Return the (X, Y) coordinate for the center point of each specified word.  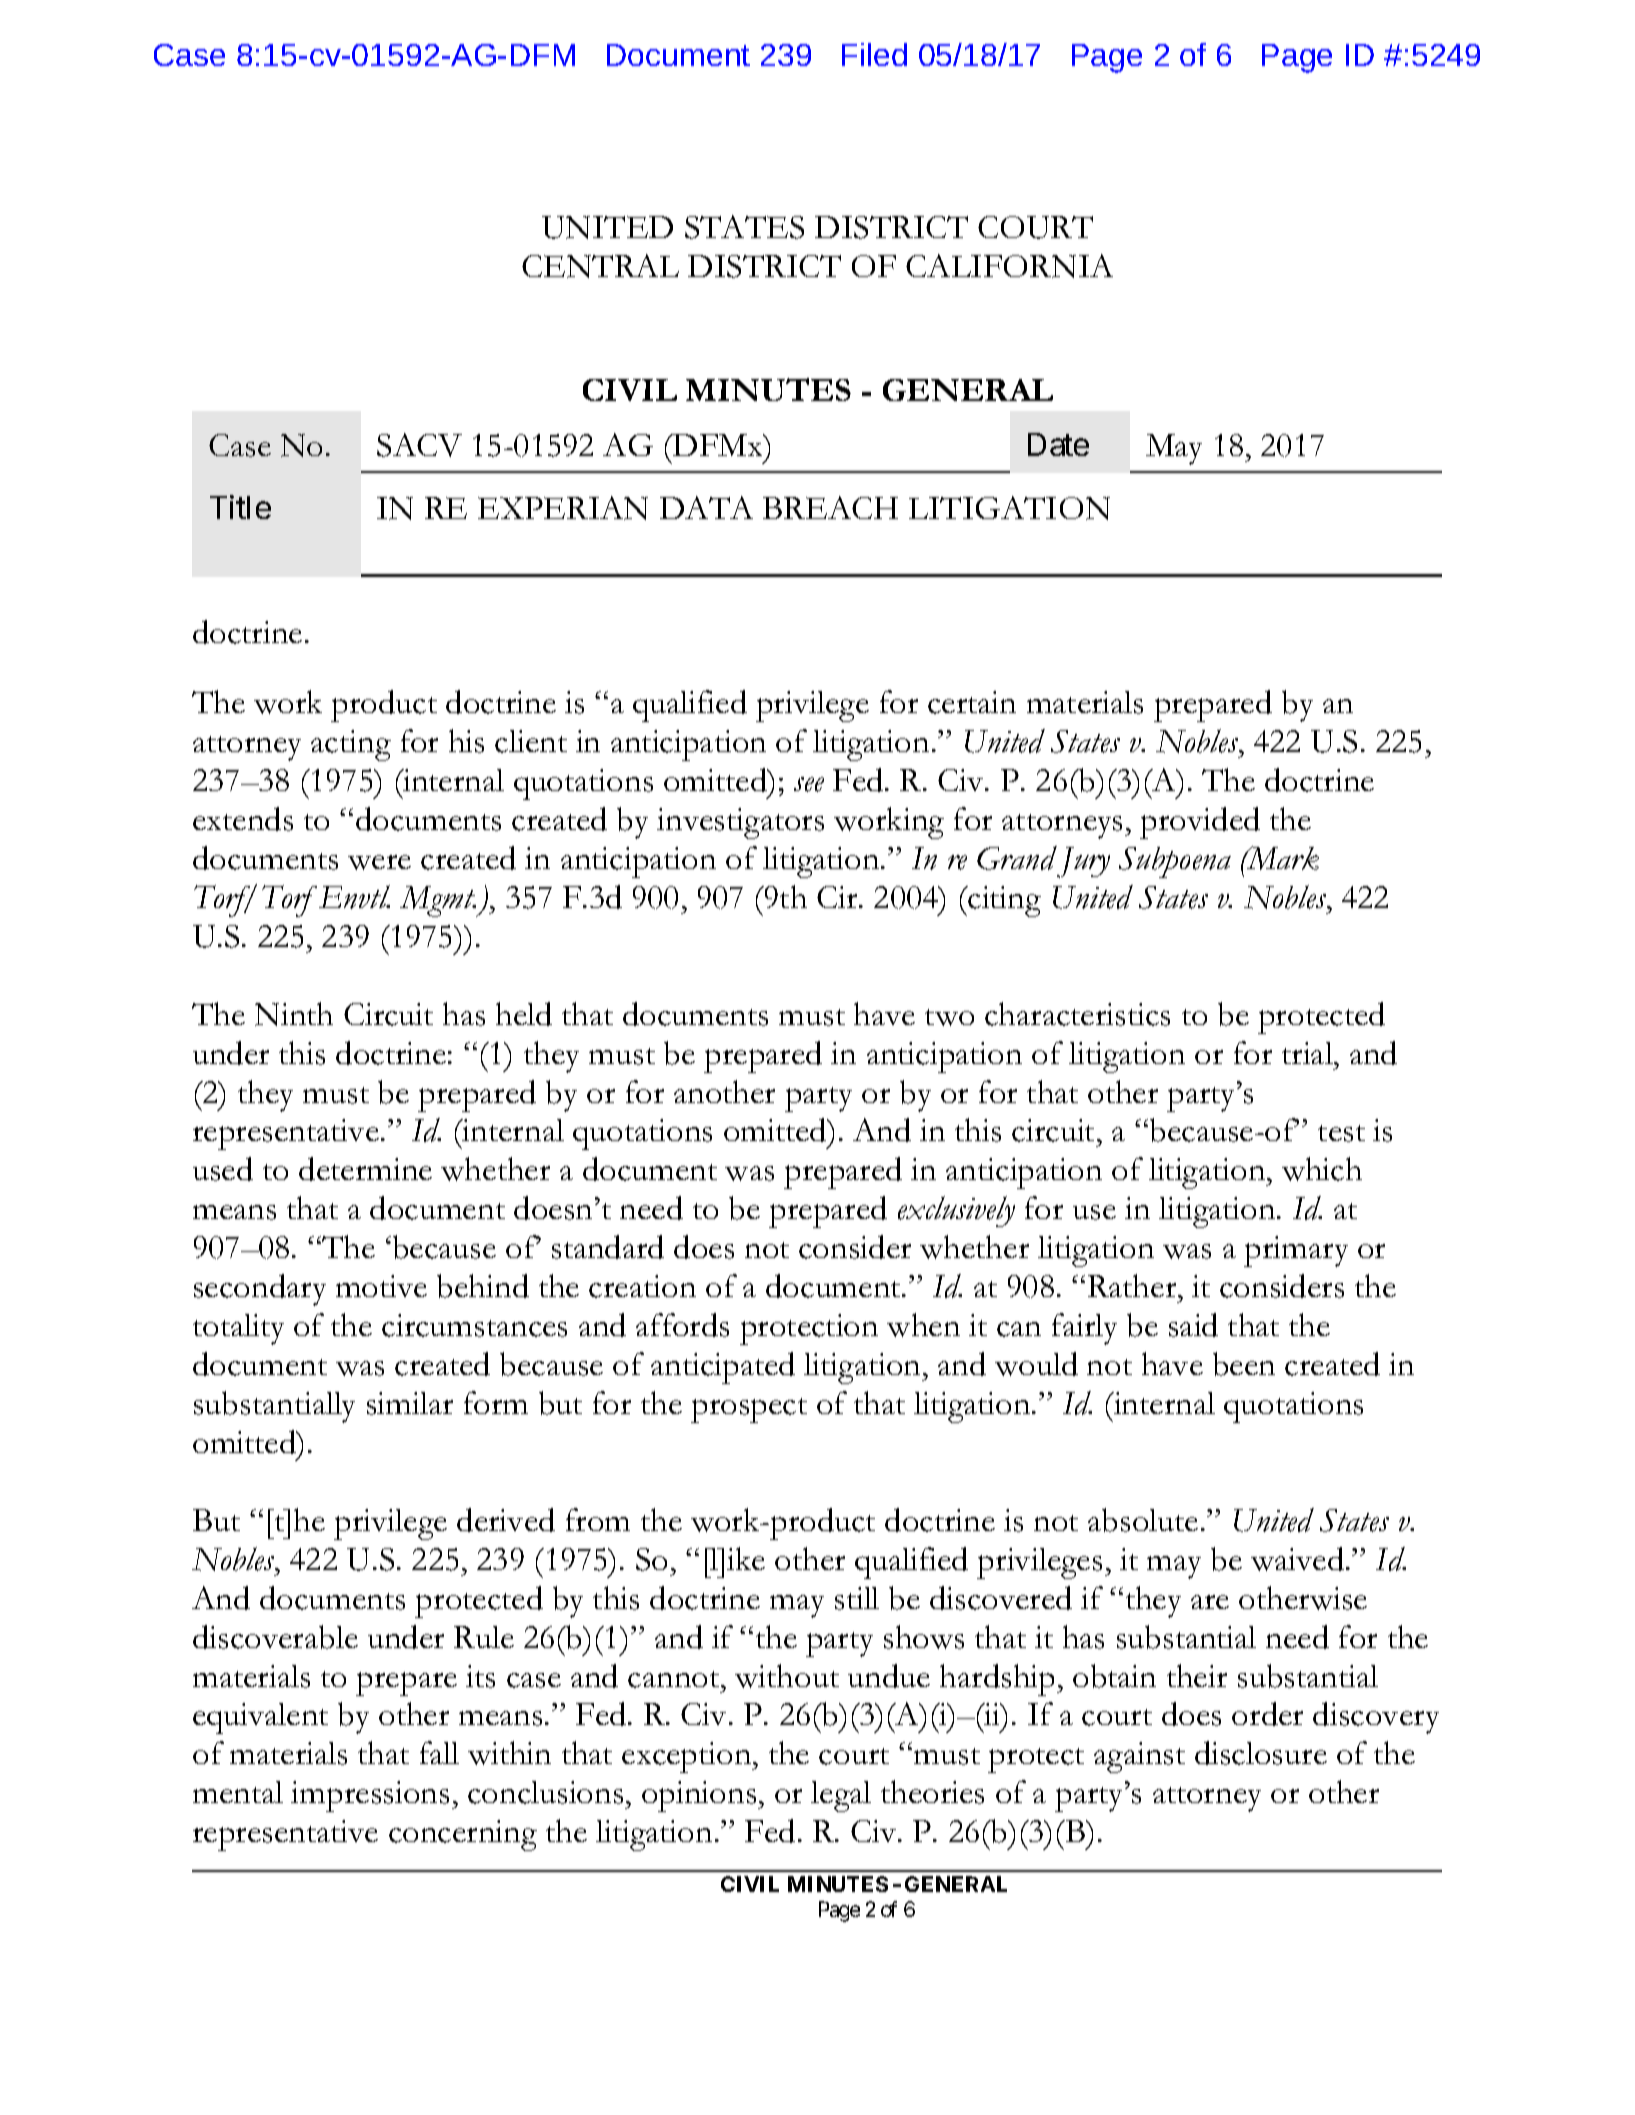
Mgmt (438, 901)
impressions (370, 1796)
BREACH (830, 507)
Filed (874, 54)
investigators (740, 823)
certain (972, 702)
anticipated (723, 1368)
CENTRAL (600, 266)
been (1244, 1364)
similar (410, 1403)
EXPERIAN (563, 508)
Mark (1282, 858)
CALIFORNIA (1009, 266)
